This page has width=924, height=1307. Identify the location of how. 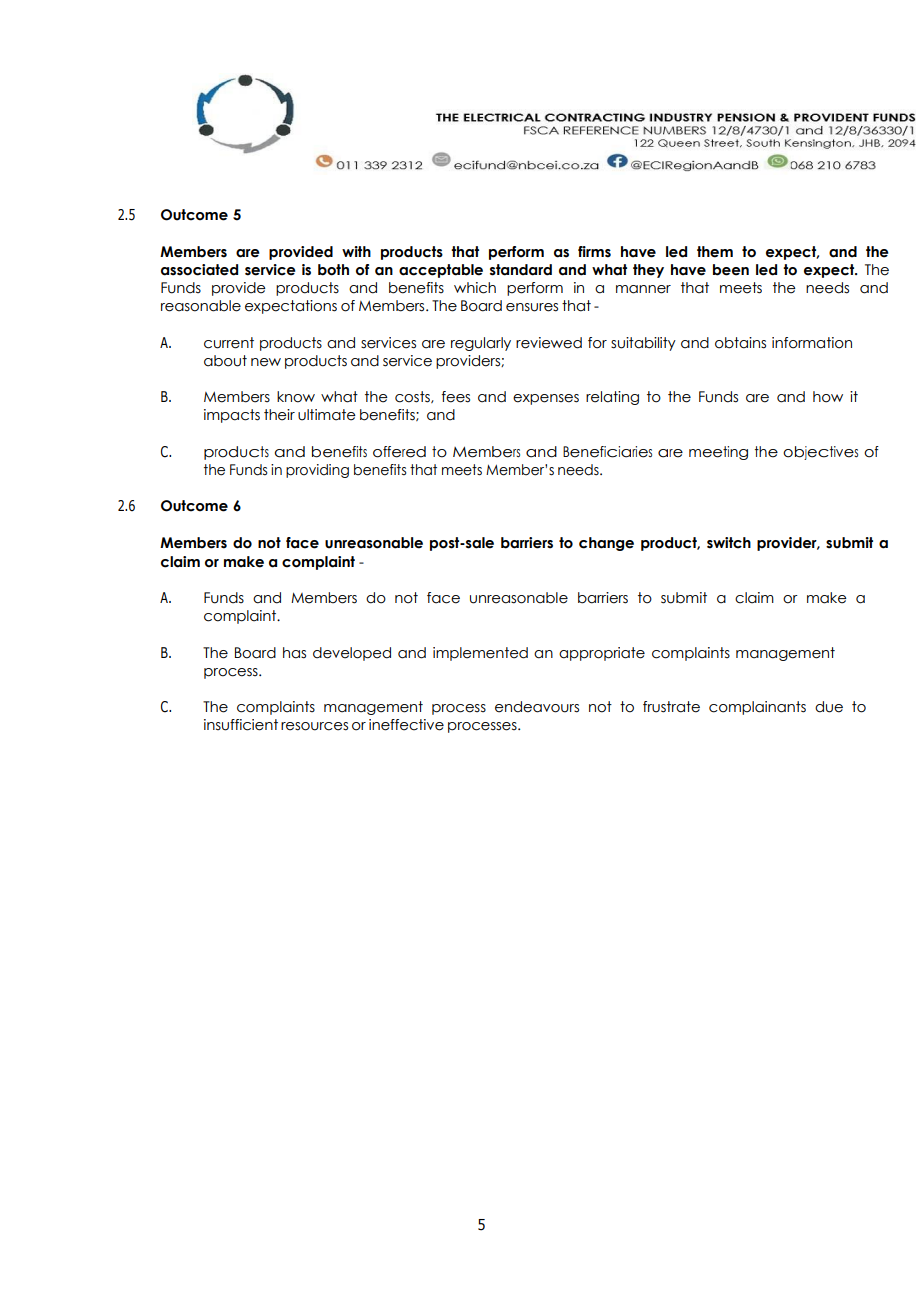
(828, 397).
